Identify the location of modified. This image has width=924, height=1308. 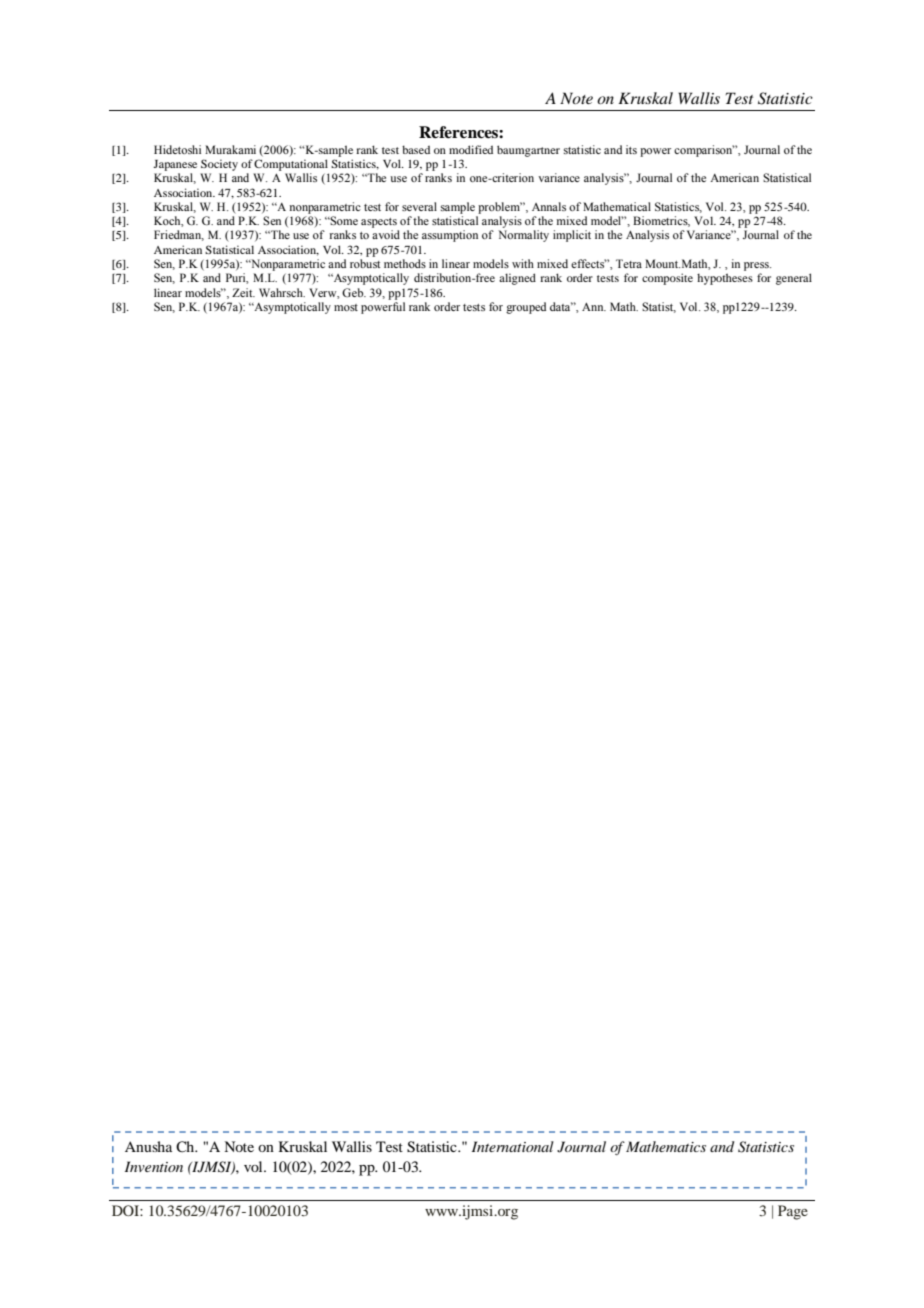
(471, 149).
